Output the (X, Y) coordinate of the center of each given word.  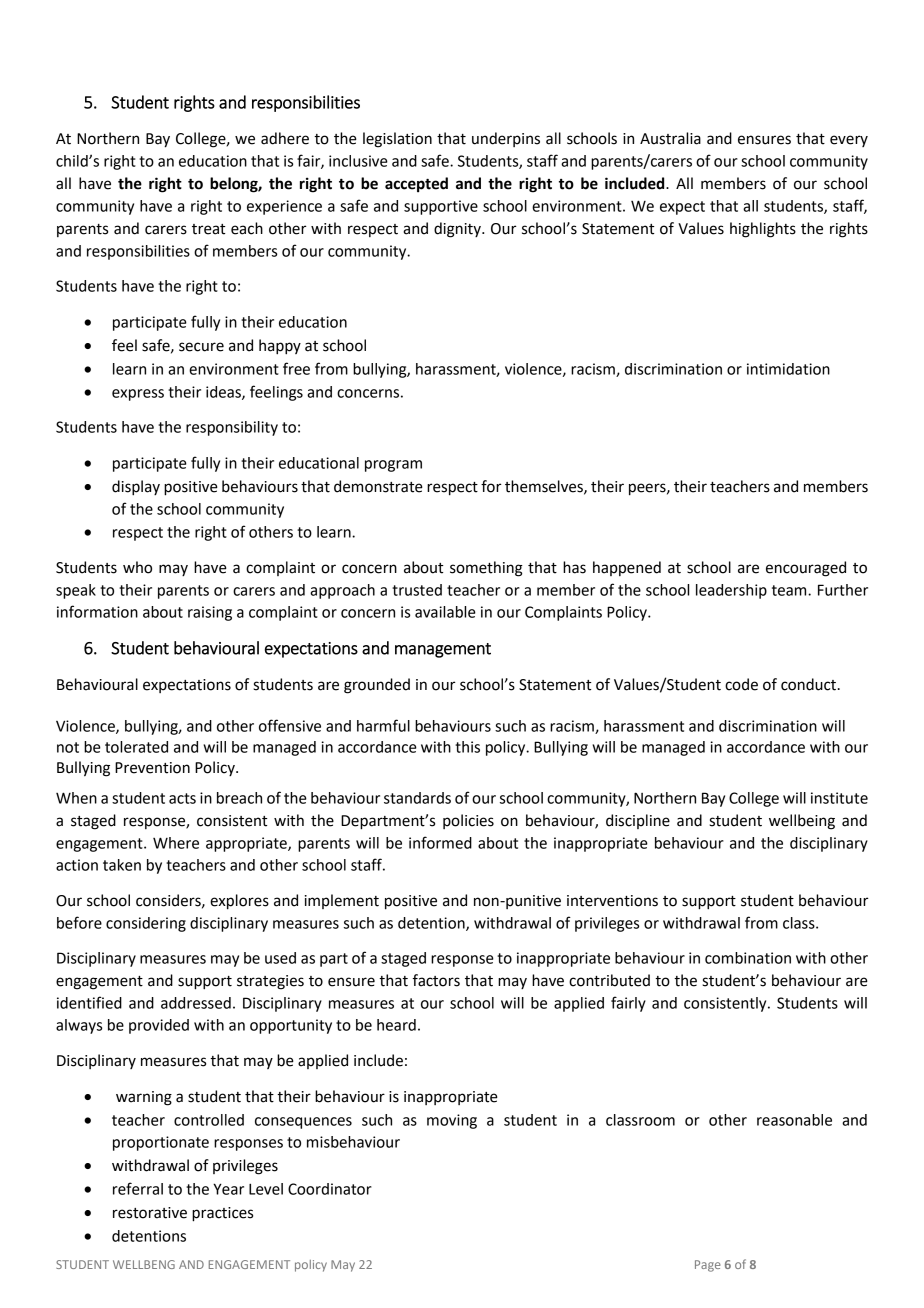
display (136, 488)
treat (208, 229)
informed (440, 842)
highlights (763, 230)
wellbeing (802, 822)
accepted (416, 185)
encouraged (806, 569)
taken (122, 865)
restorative (150, 1213)
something (486, 569)
